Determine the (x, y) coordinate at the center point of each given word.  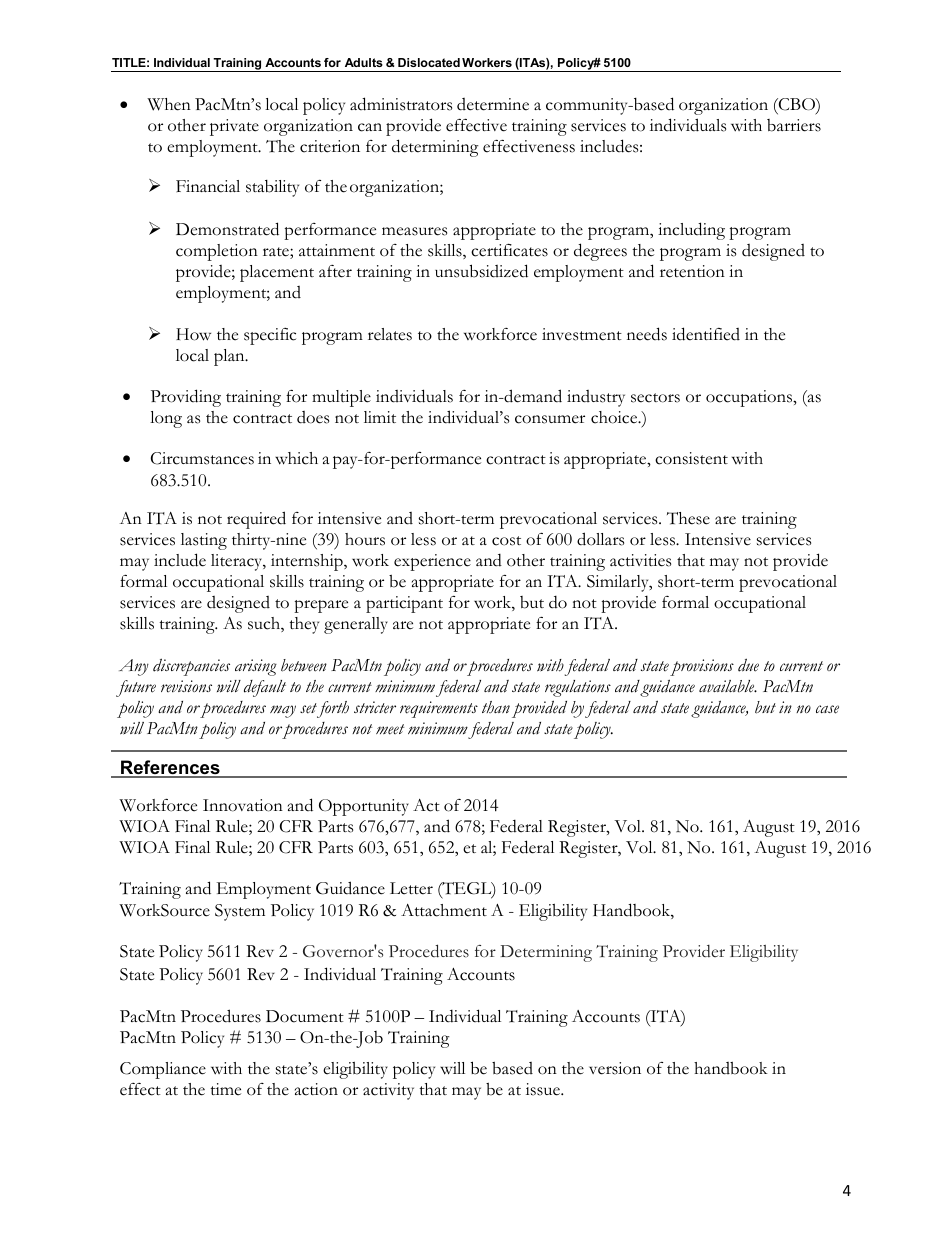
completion (217, 252)
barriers (794, 125)
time (225, 1089)
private (234, 127)
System (240, 912)
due (748, 665)
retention (692, 271)
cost (506, 541)
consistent (691, 458)
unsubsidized (481, 271)
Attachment (444, 910)
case (827, 709)
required (256, 520)
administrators (401, 104)
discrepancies (191, 667)
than (496, 707)
